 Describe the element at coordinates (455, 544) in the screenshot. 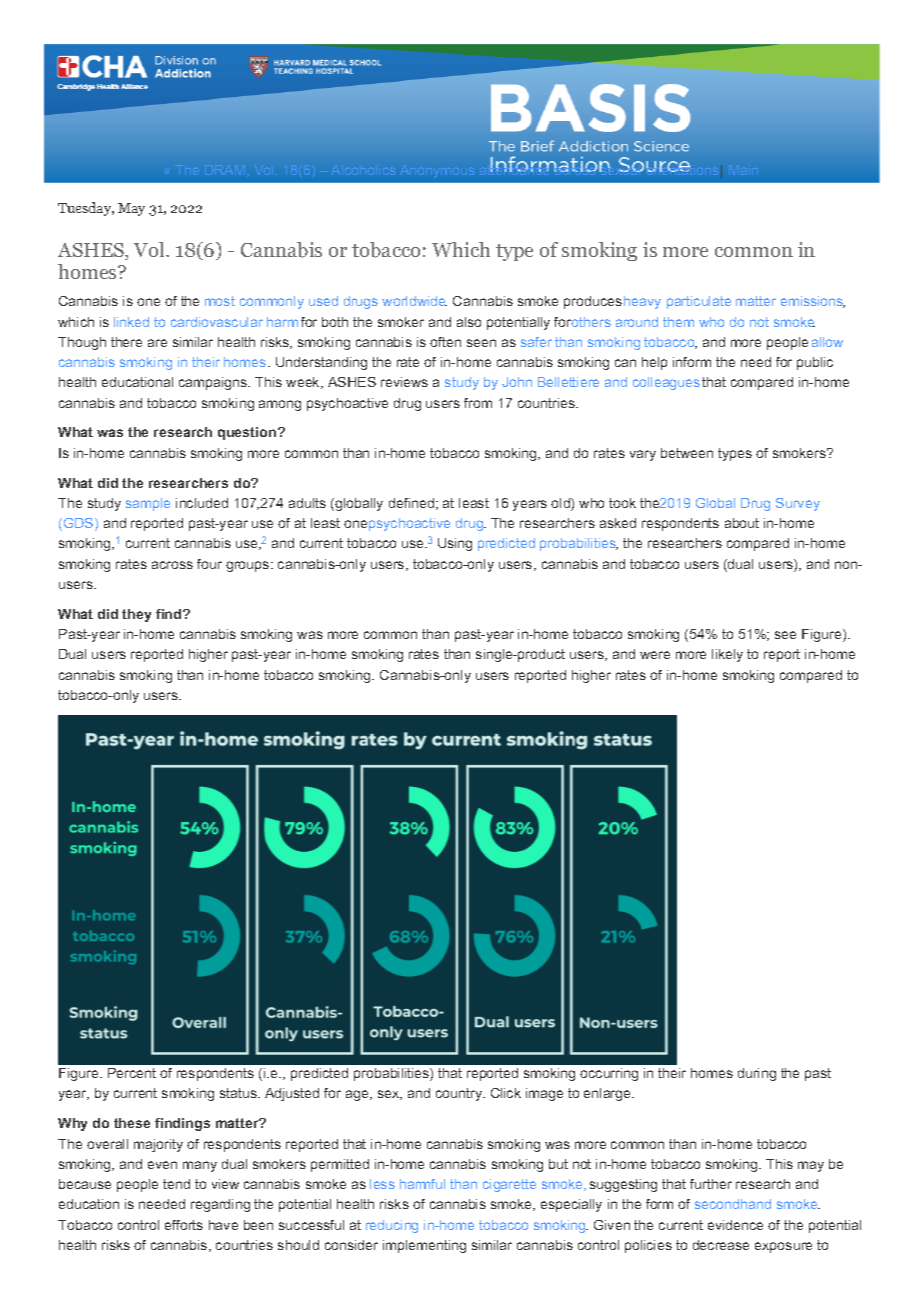

I see `Using` at that location.
